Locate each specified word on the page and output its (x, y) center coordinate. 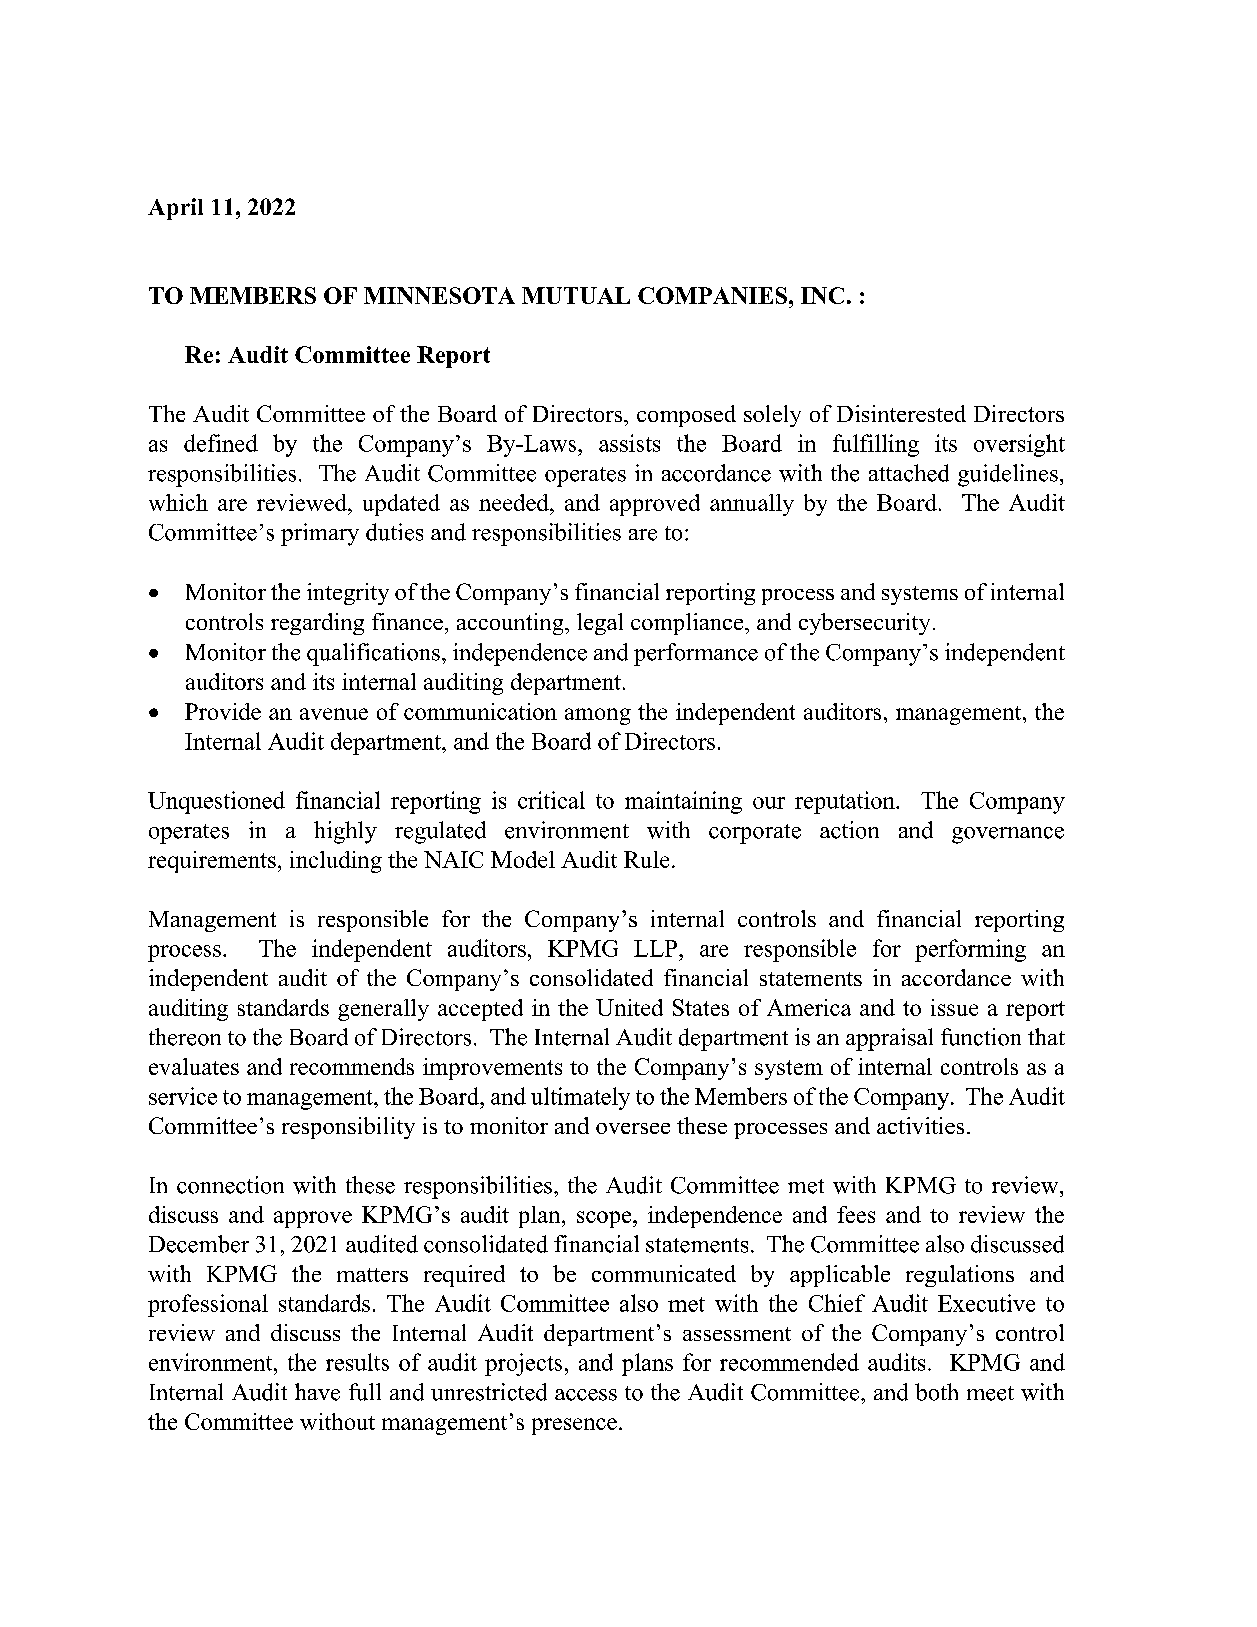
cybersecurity (864, 624)
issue (954, 1007)
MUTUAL (576, 295)
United (629, 1007)
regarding (317, 624)
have (317, 1392)
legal (600, 624)
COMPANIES (714, 295)
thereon (185, 1037)
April (175, 209)
